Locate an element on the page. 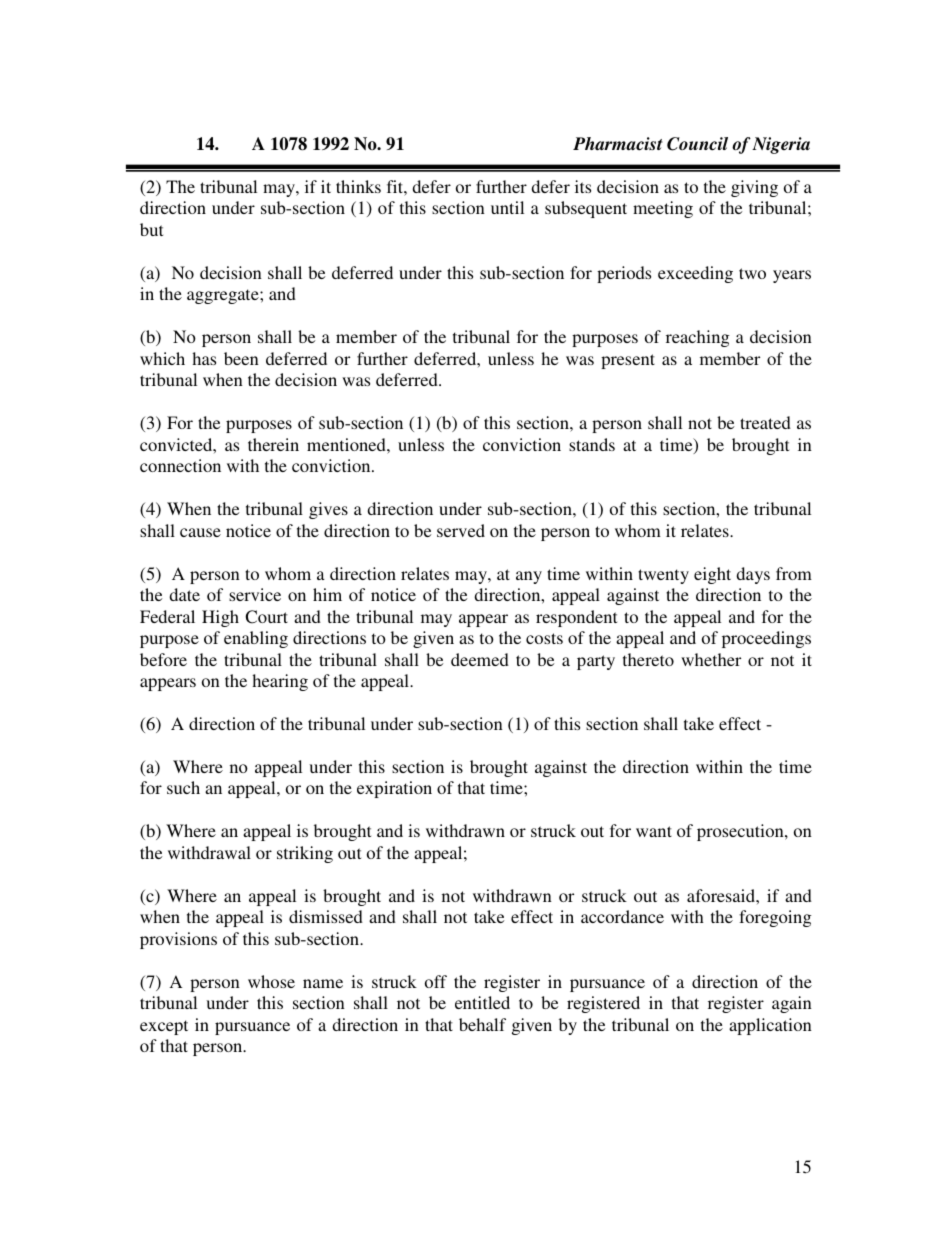 The image size is (952, 1233). Council is located at coordinates (697, 144).
